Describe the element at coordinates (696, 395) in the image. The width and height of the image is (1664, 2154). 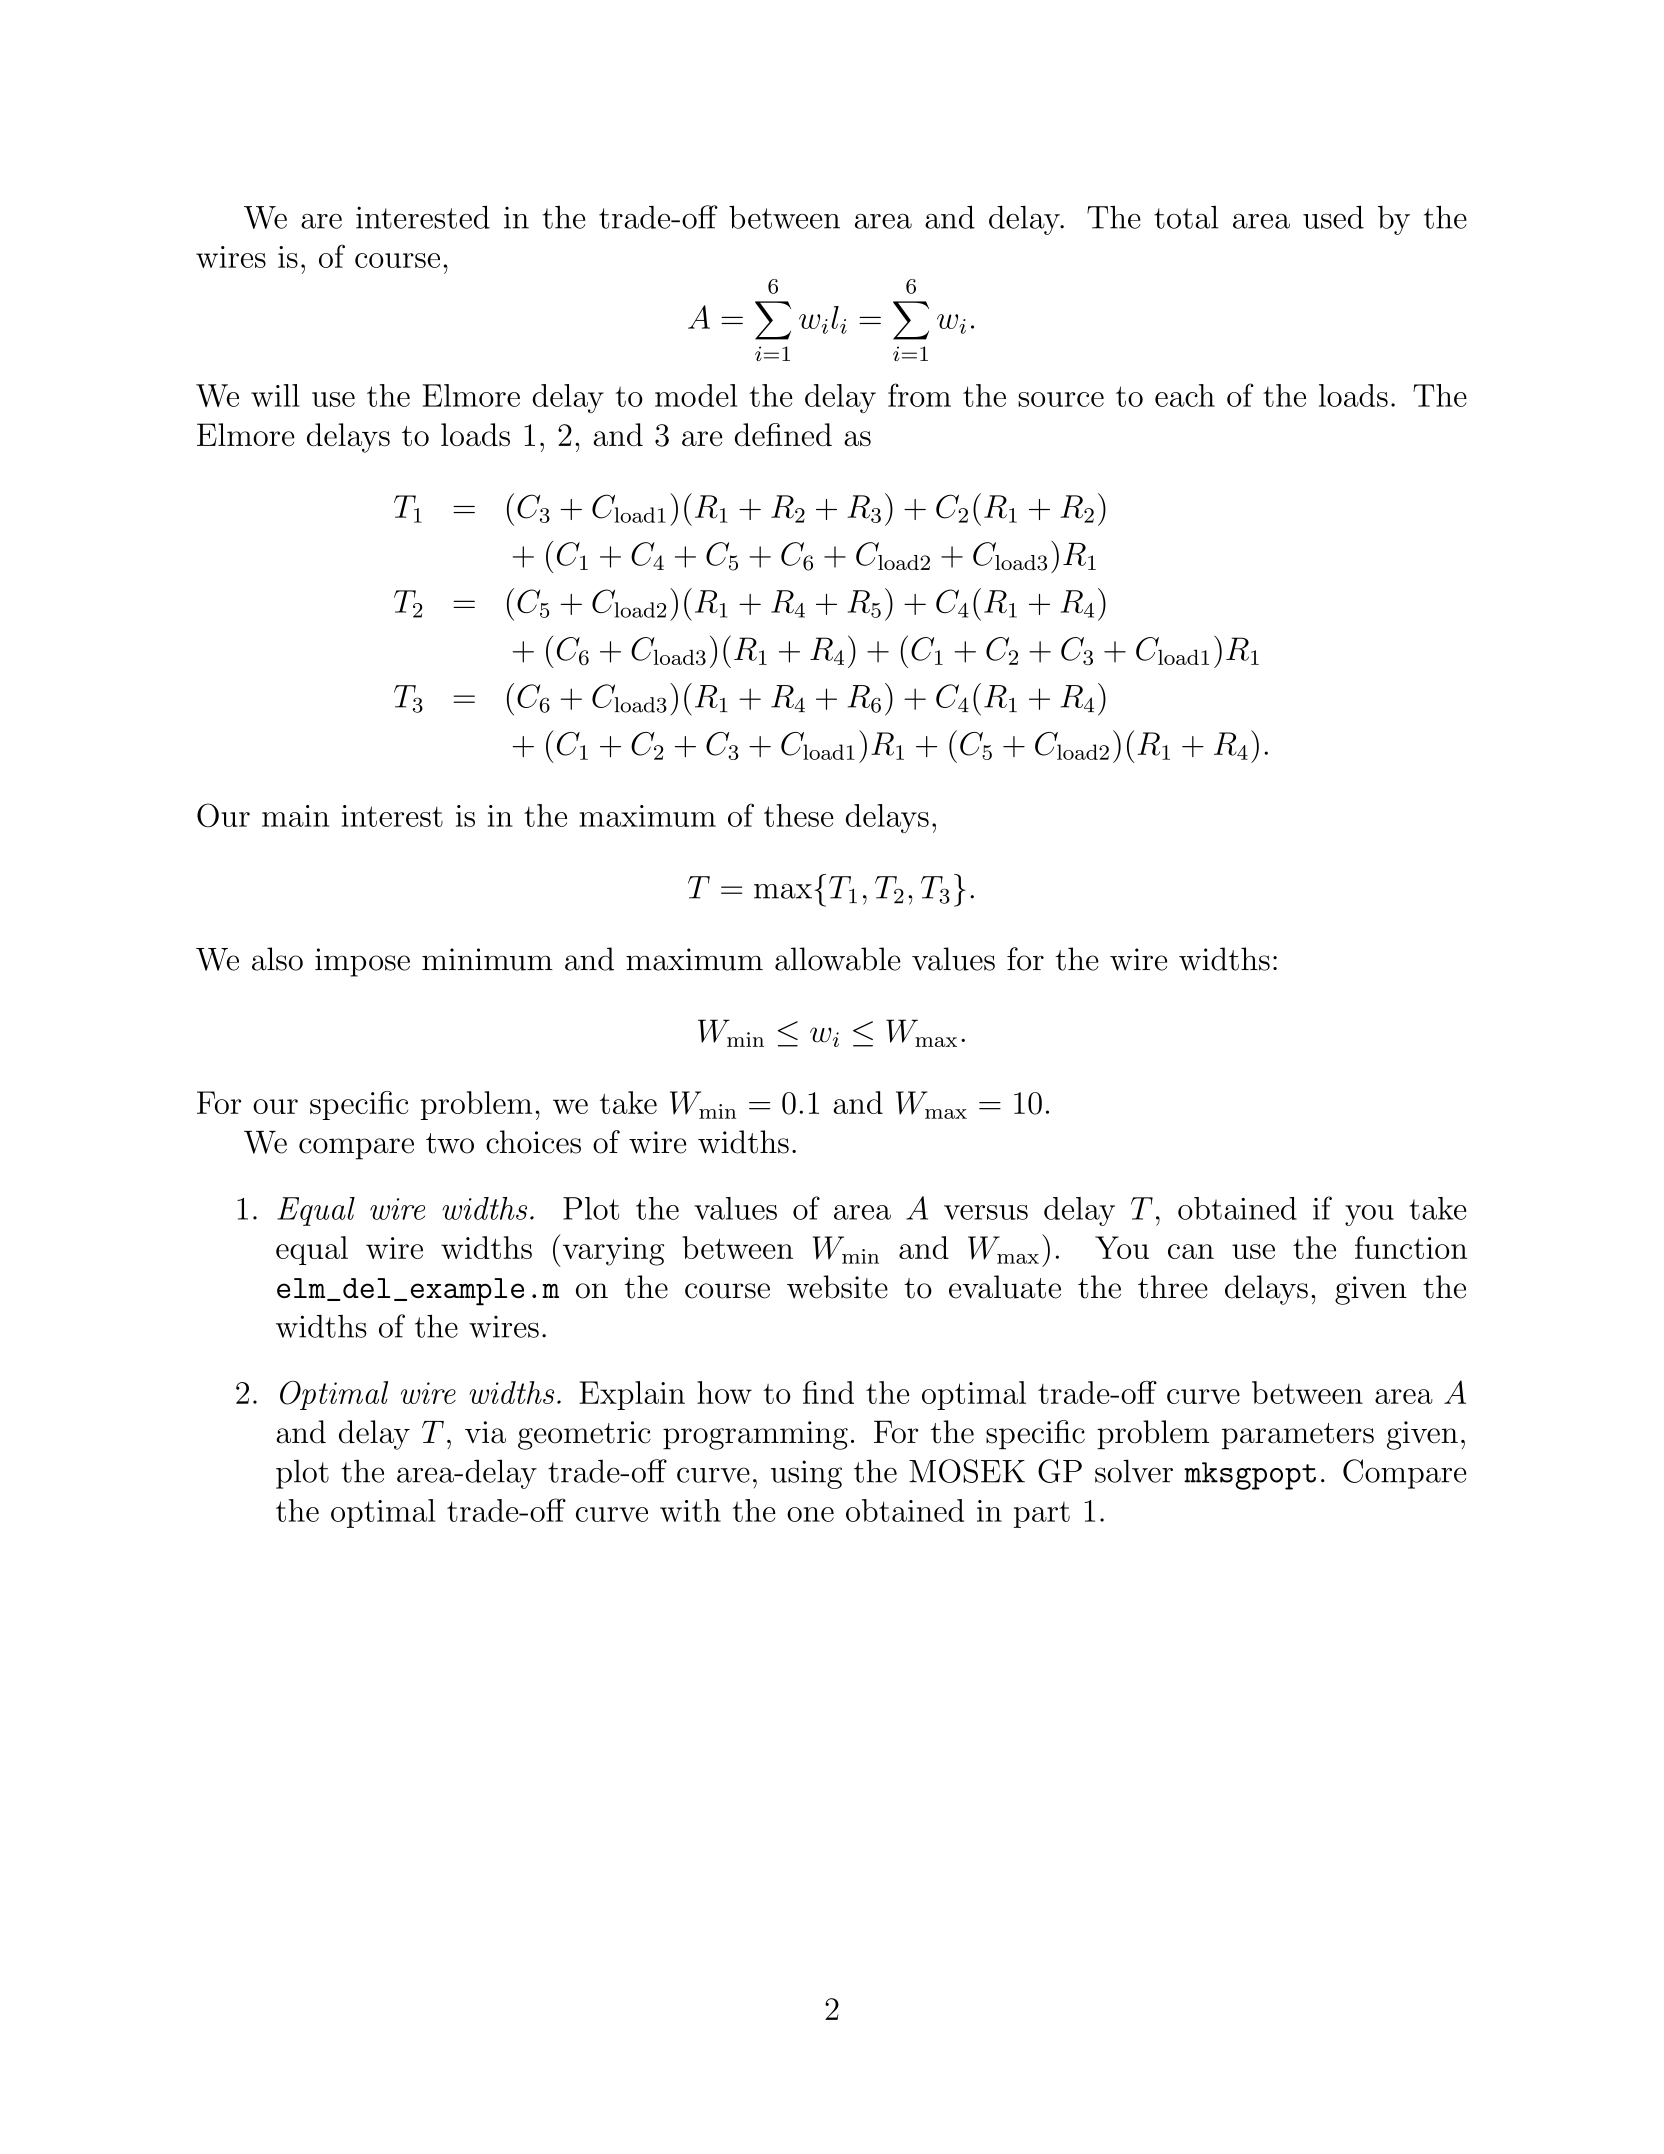
I see `model` at that location.
